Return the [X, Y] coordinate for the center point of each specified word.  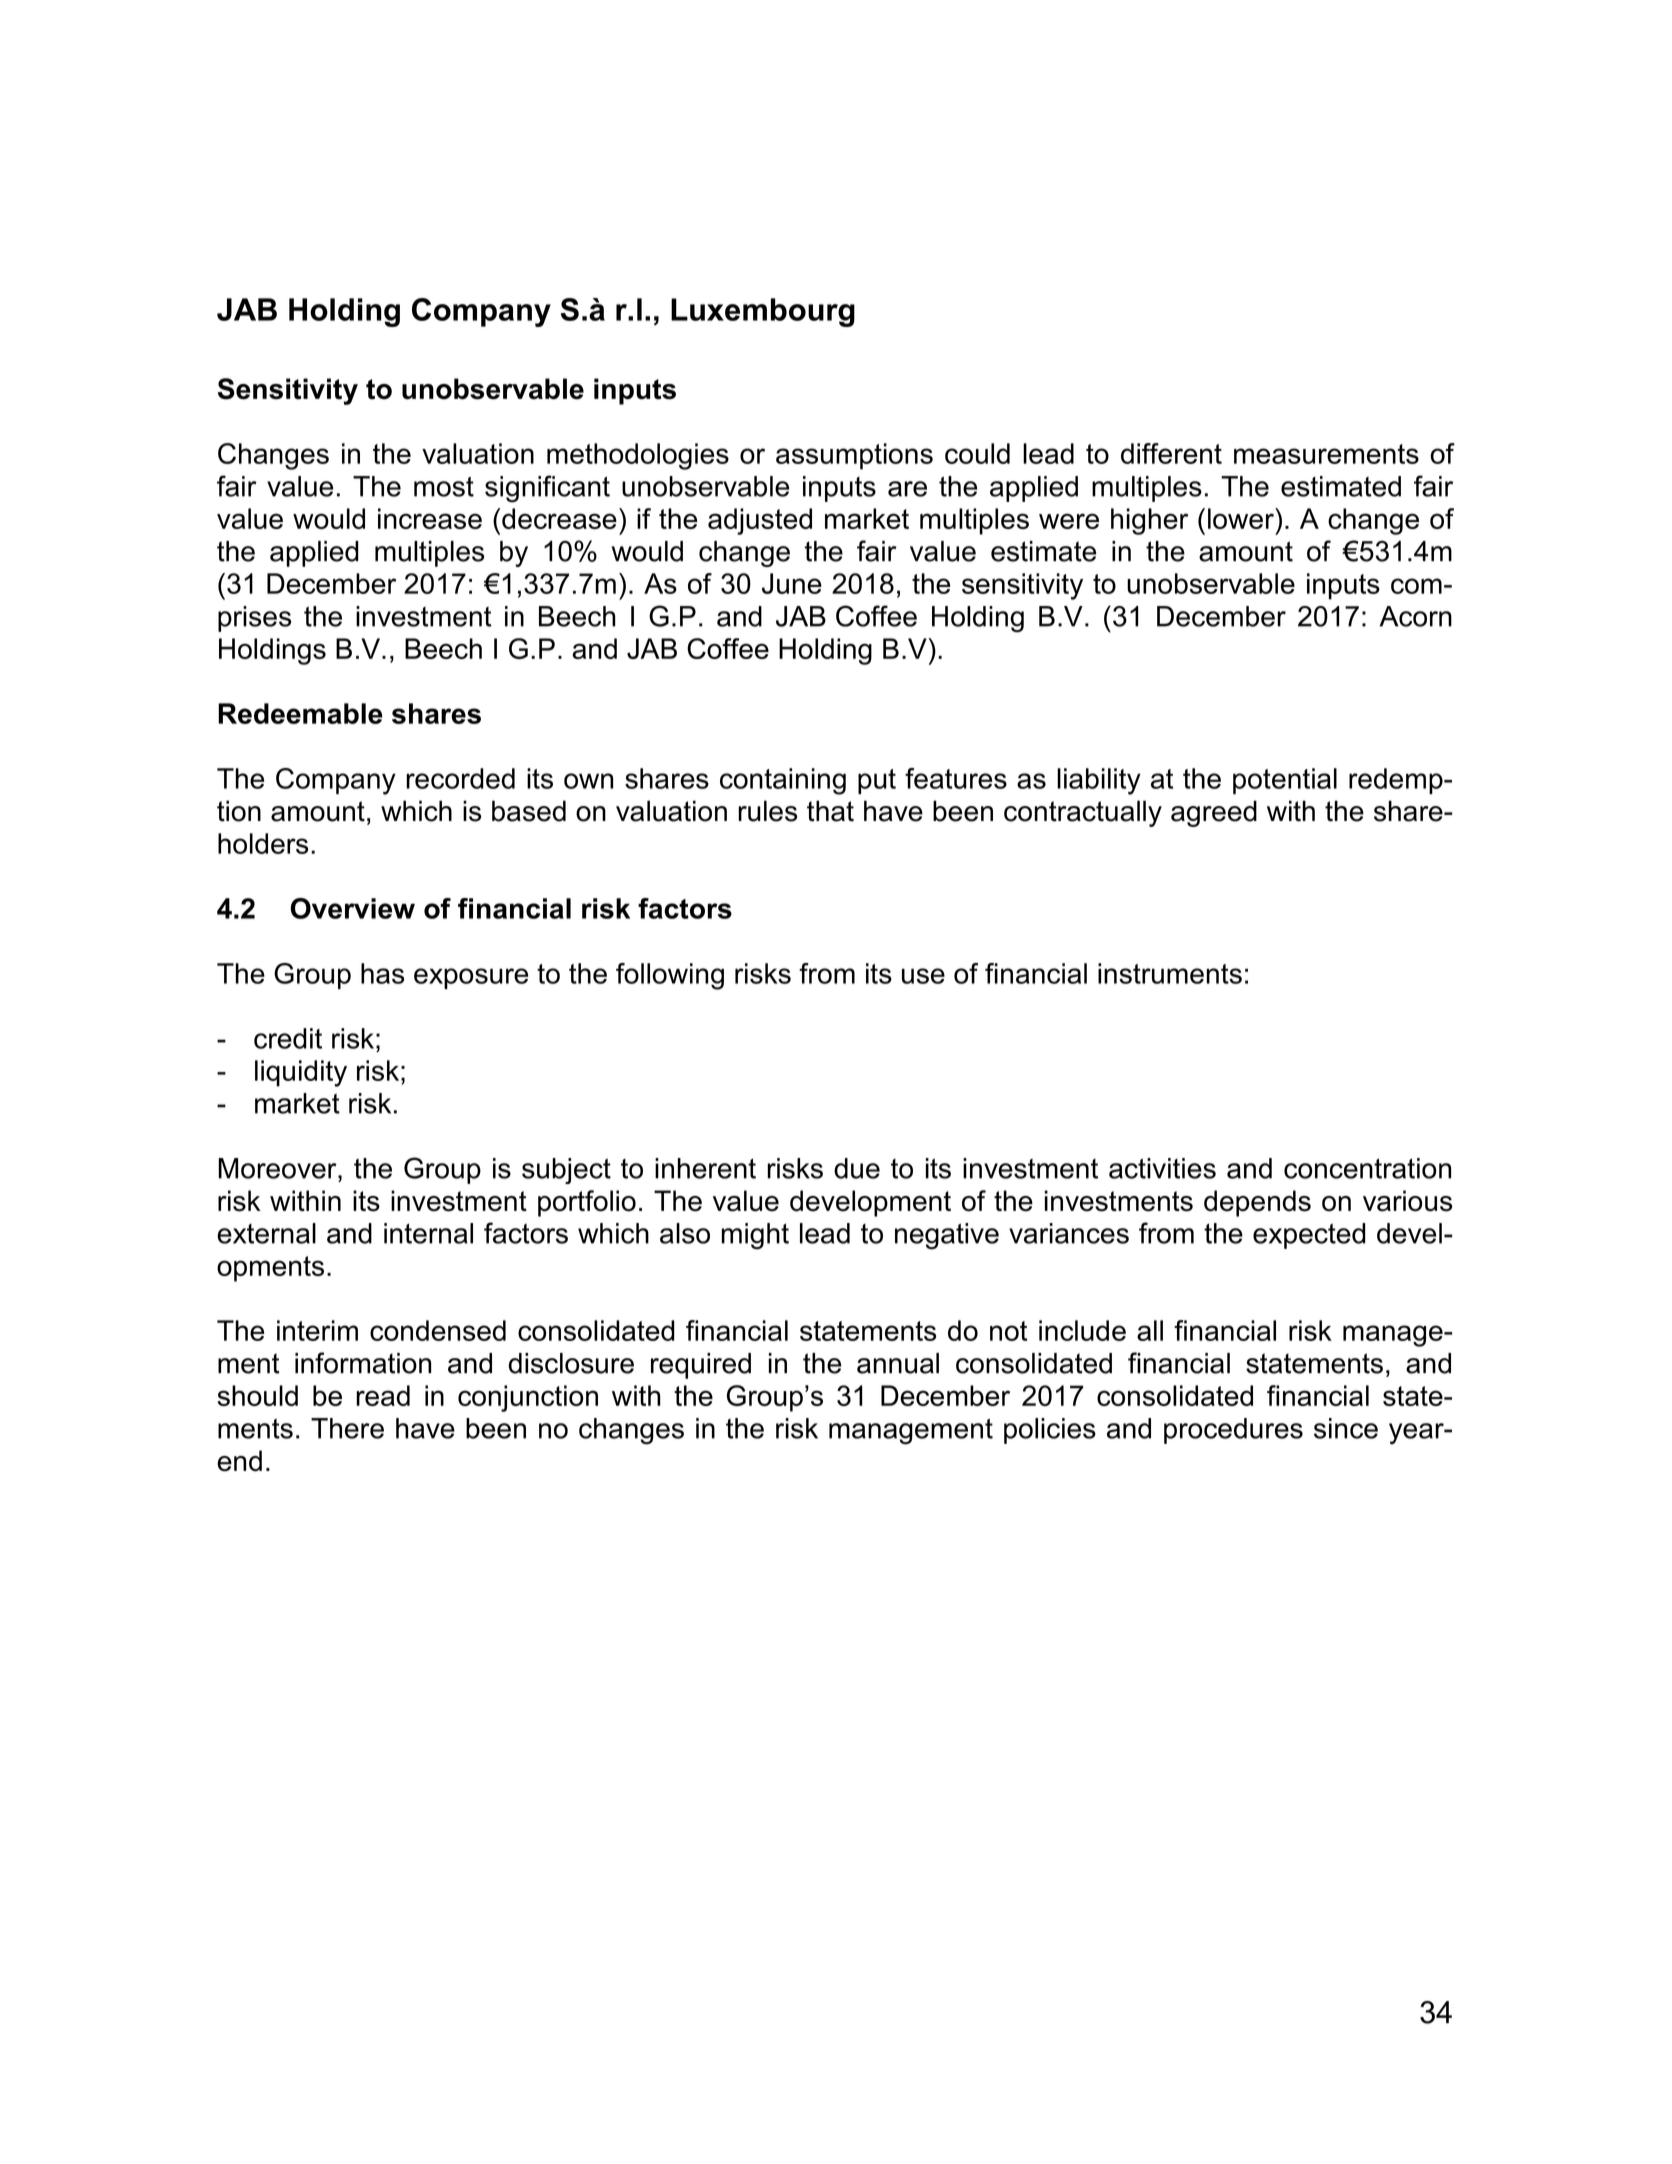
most [444, 486]
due [857, 1168]
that [830, 811]
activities [1162, 1168]
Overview [353, 908]
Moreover [278, 1168]
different [1171, 453]
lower [1242, 518]
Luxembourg [763, 312]
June [792, 583]
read [383, 1395]
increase [430, 518]
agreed [1214, 813]
